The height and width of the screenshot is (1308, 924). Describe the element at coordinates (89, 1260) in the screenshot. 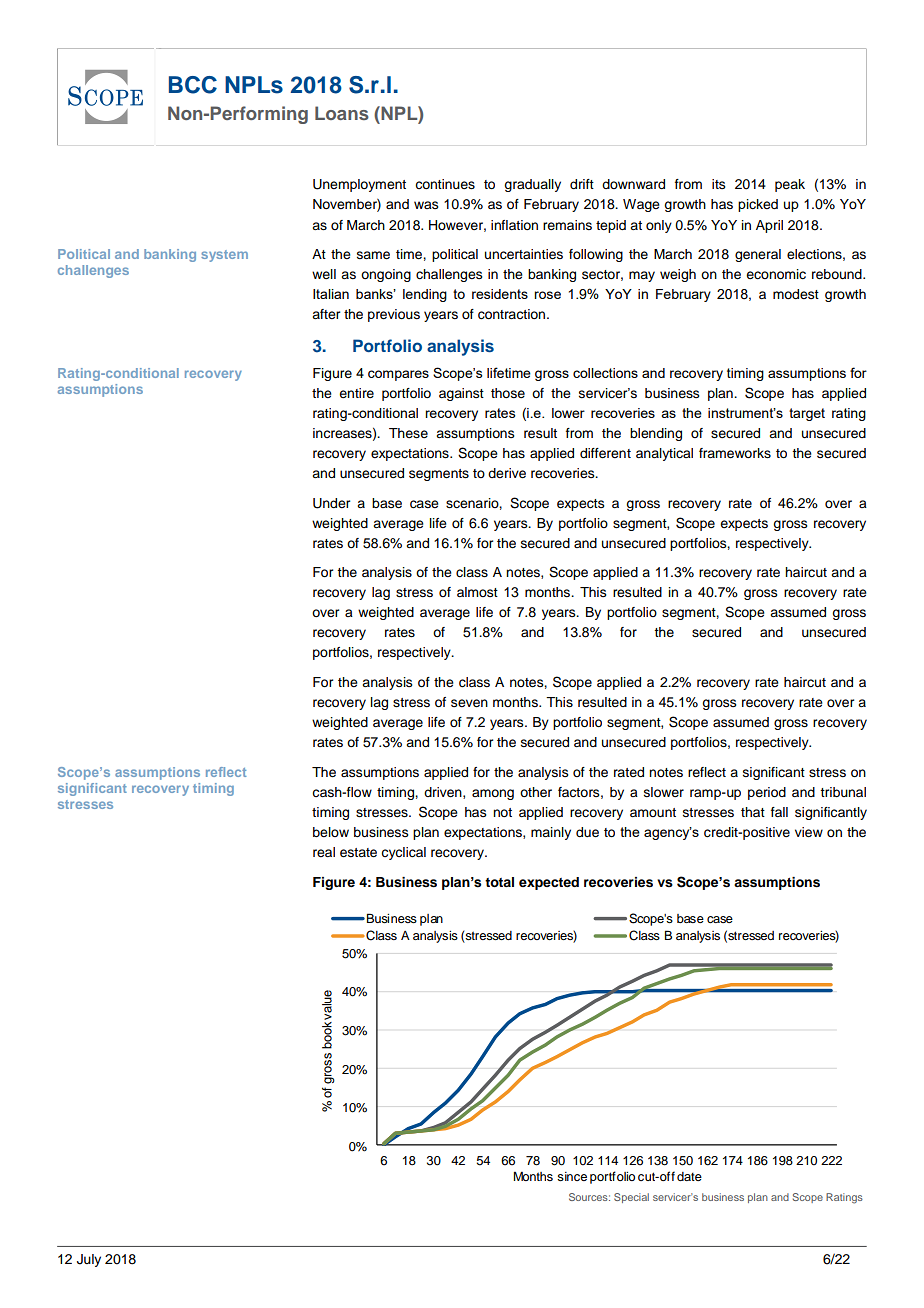

I see `July` at that location.
